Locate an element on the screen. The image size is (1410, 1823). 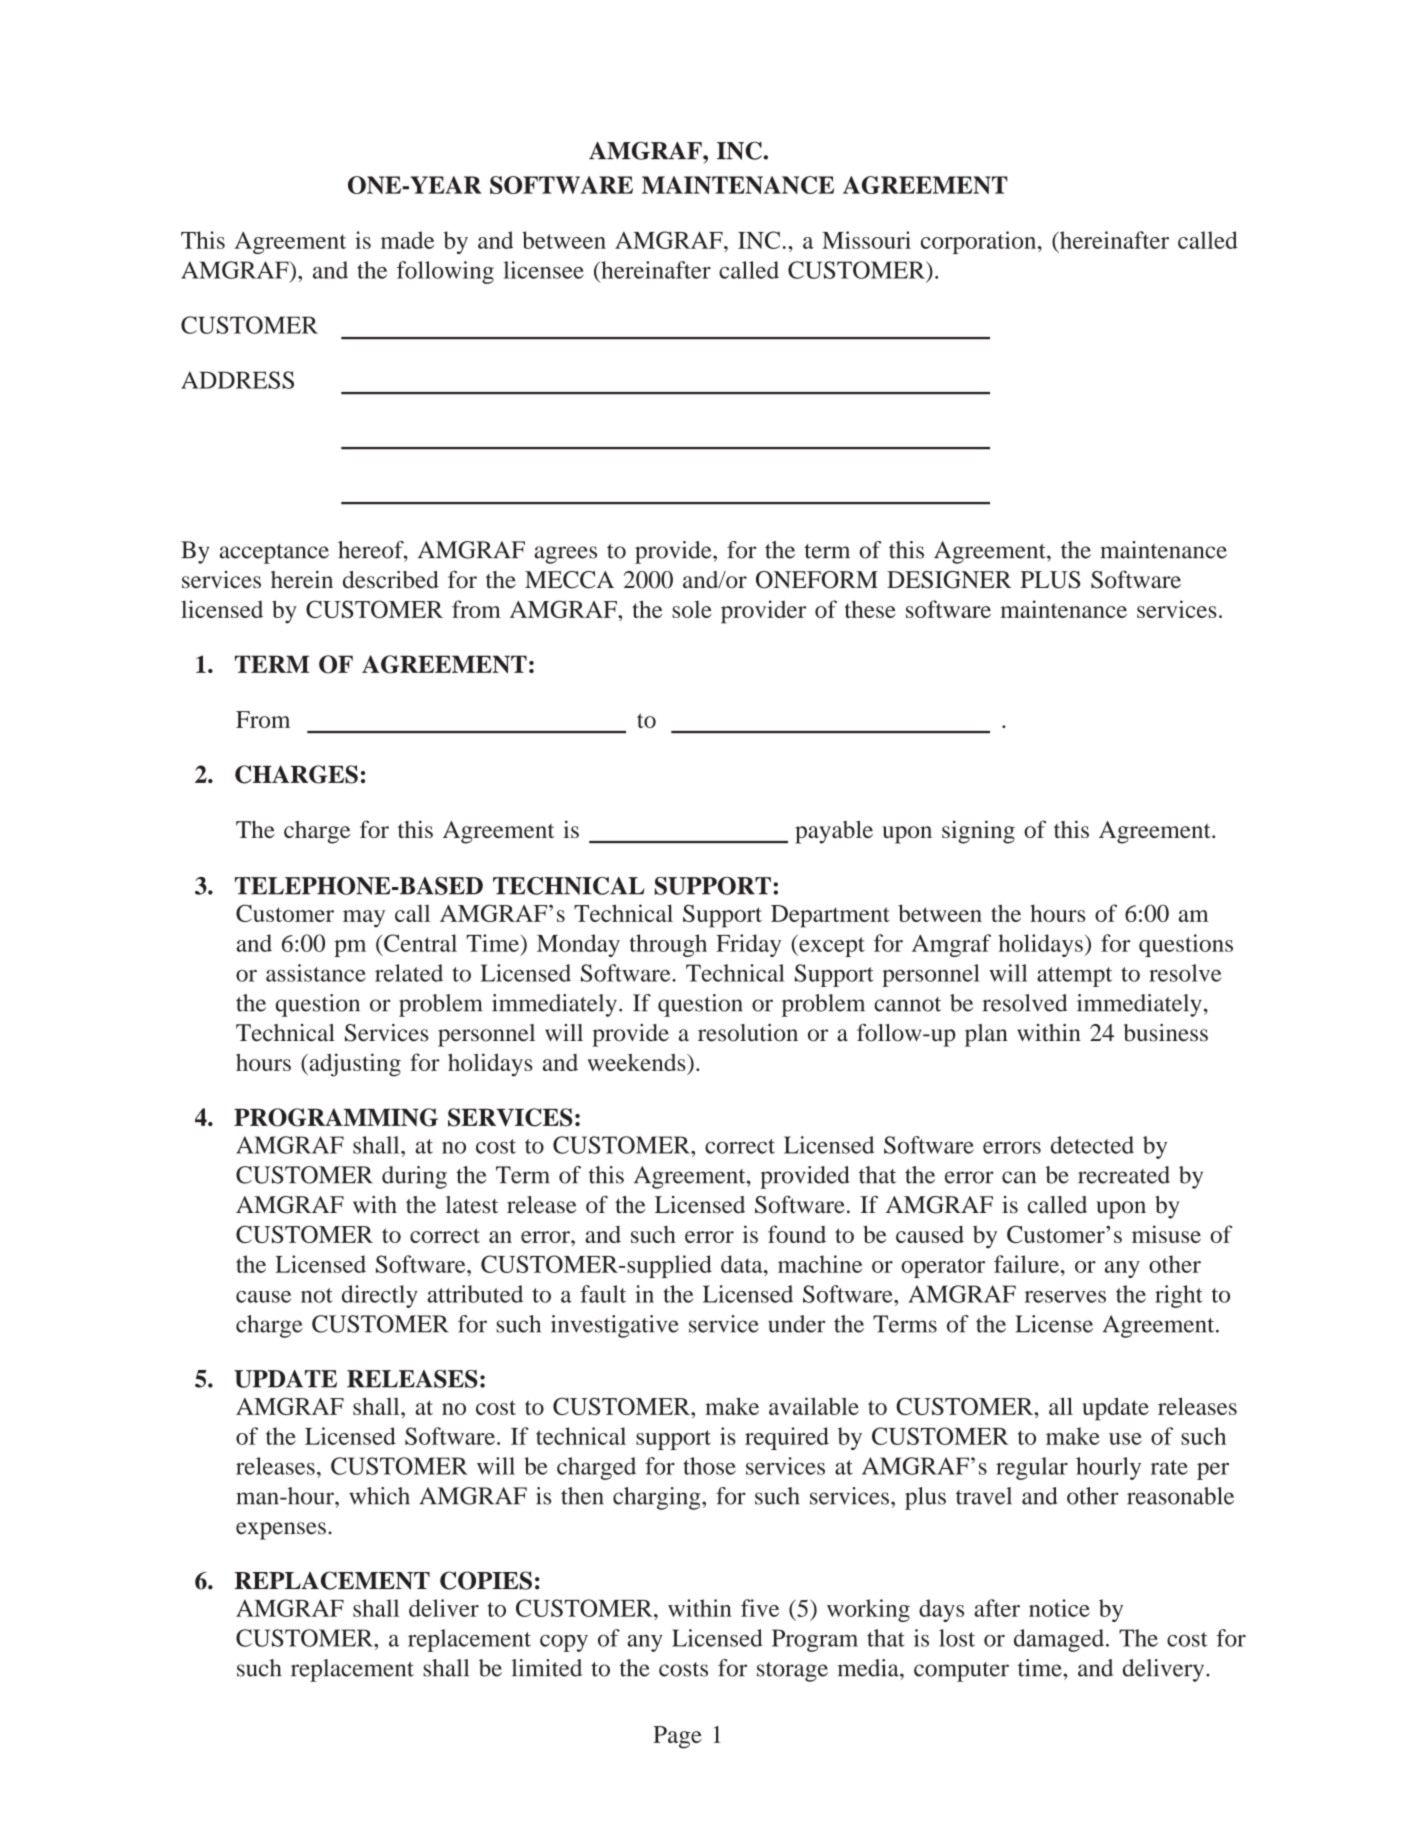
Missouri is located at coordinates (866, 240).
